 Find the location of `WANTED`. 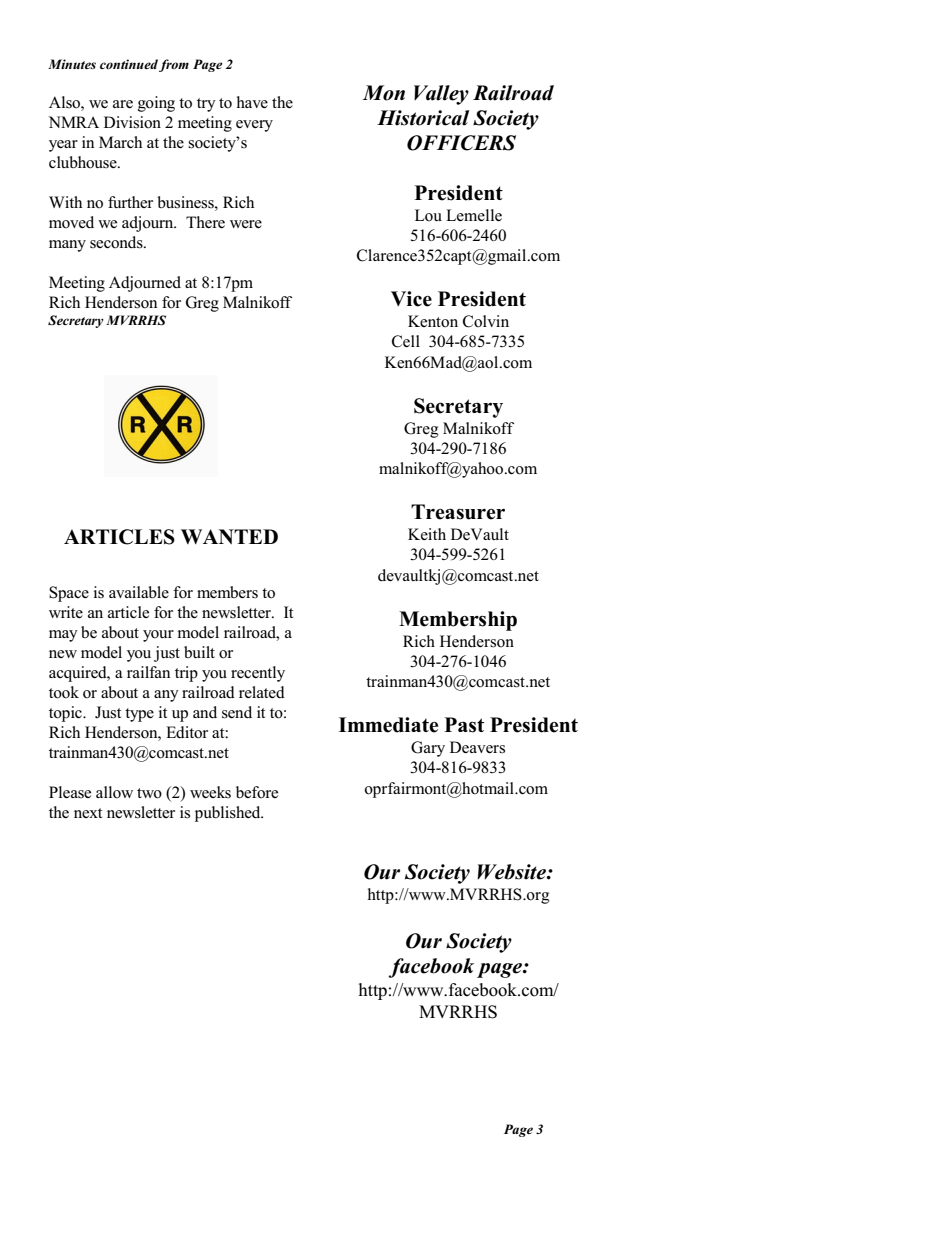

WANTED is located at coordinates (229, 536).
